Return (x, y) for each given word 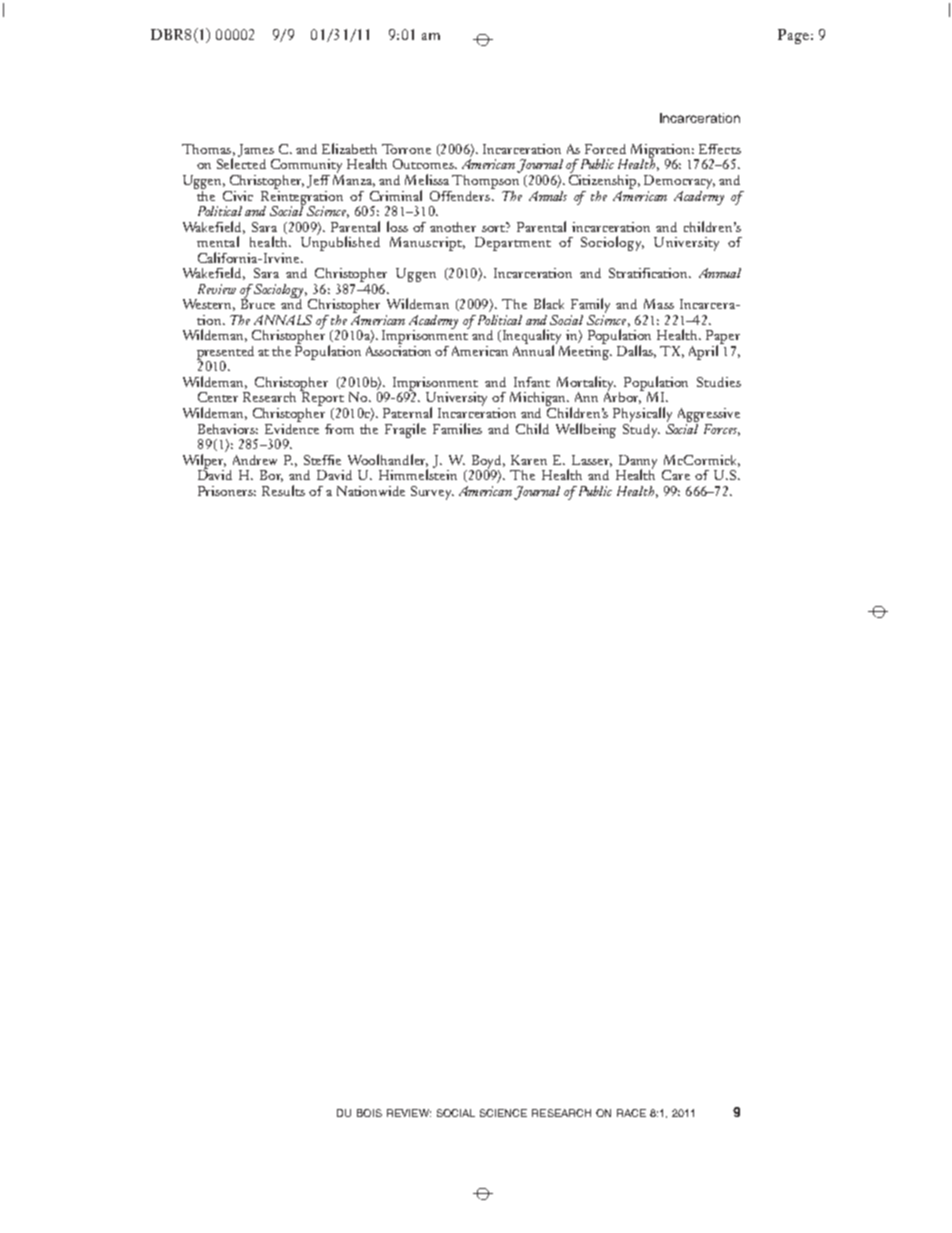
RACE (631, 1113)
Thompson (486, 180)
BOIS (369, 1113)
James (256, 150)
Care (676, 475)
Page (793, 36)
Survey (432, 493)
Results (283, 490)
